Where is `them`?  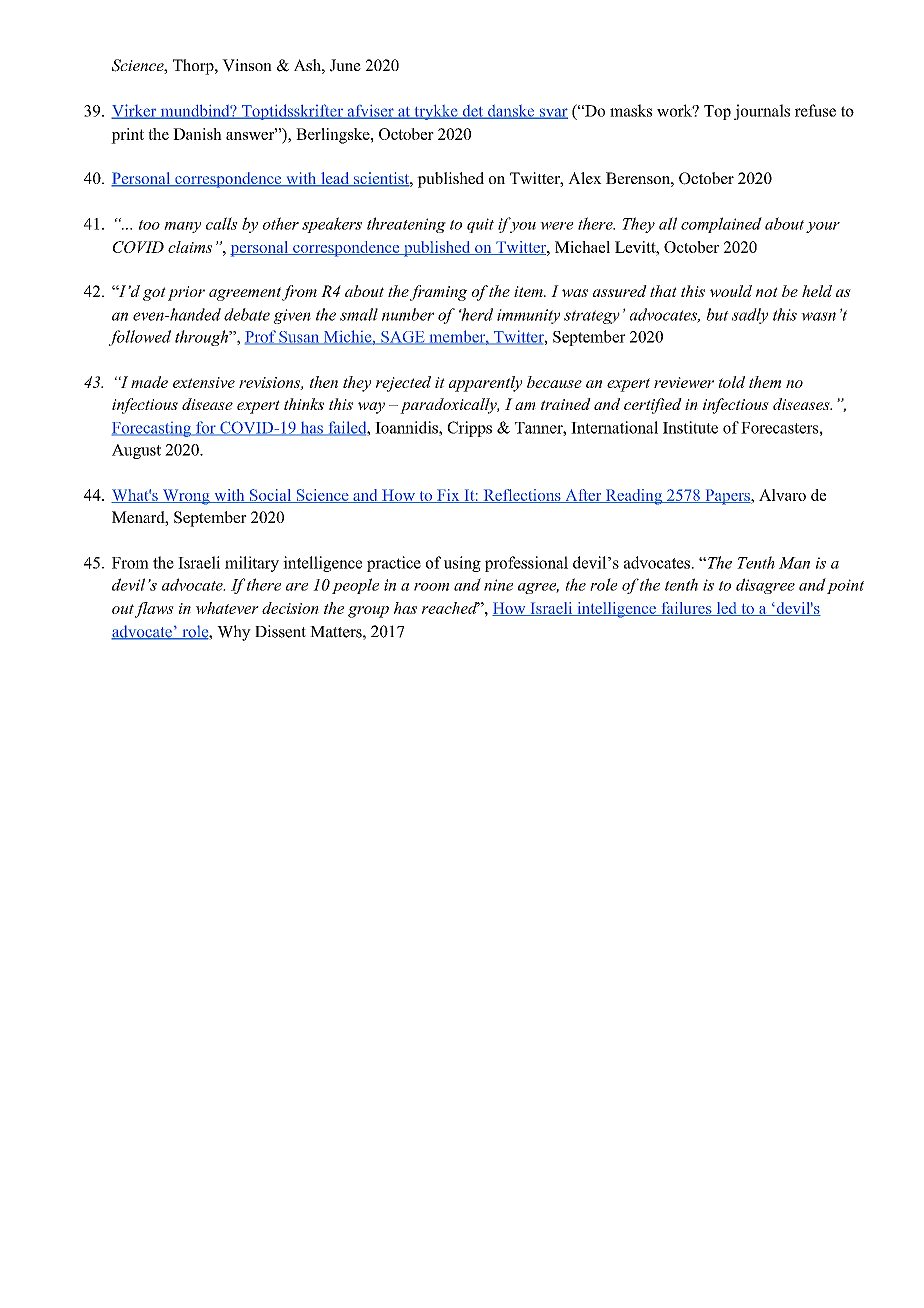 them is located at coordinates (765, 382).
